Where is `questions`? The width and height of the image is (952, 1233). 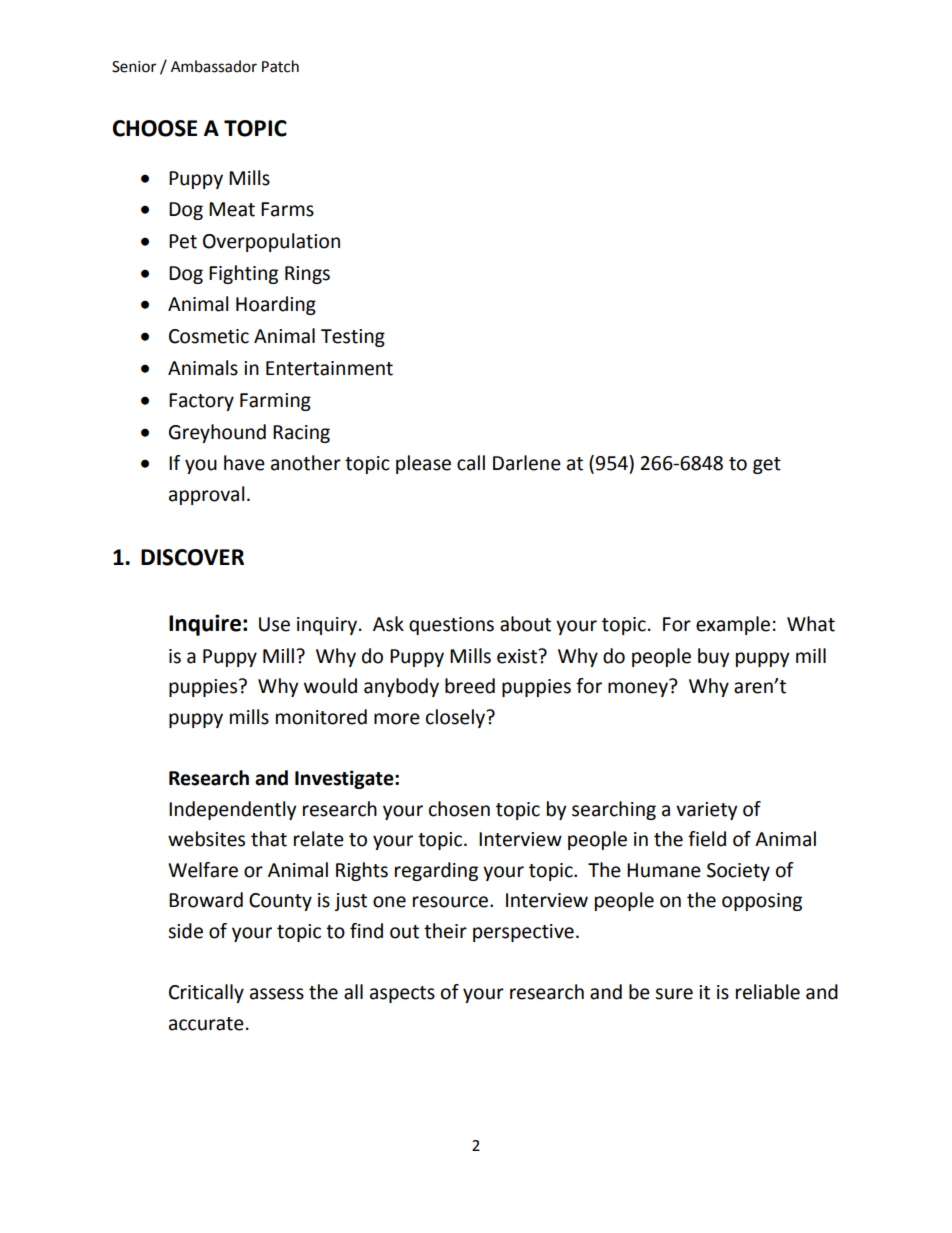 questions is located at coordinates (451, 626).
